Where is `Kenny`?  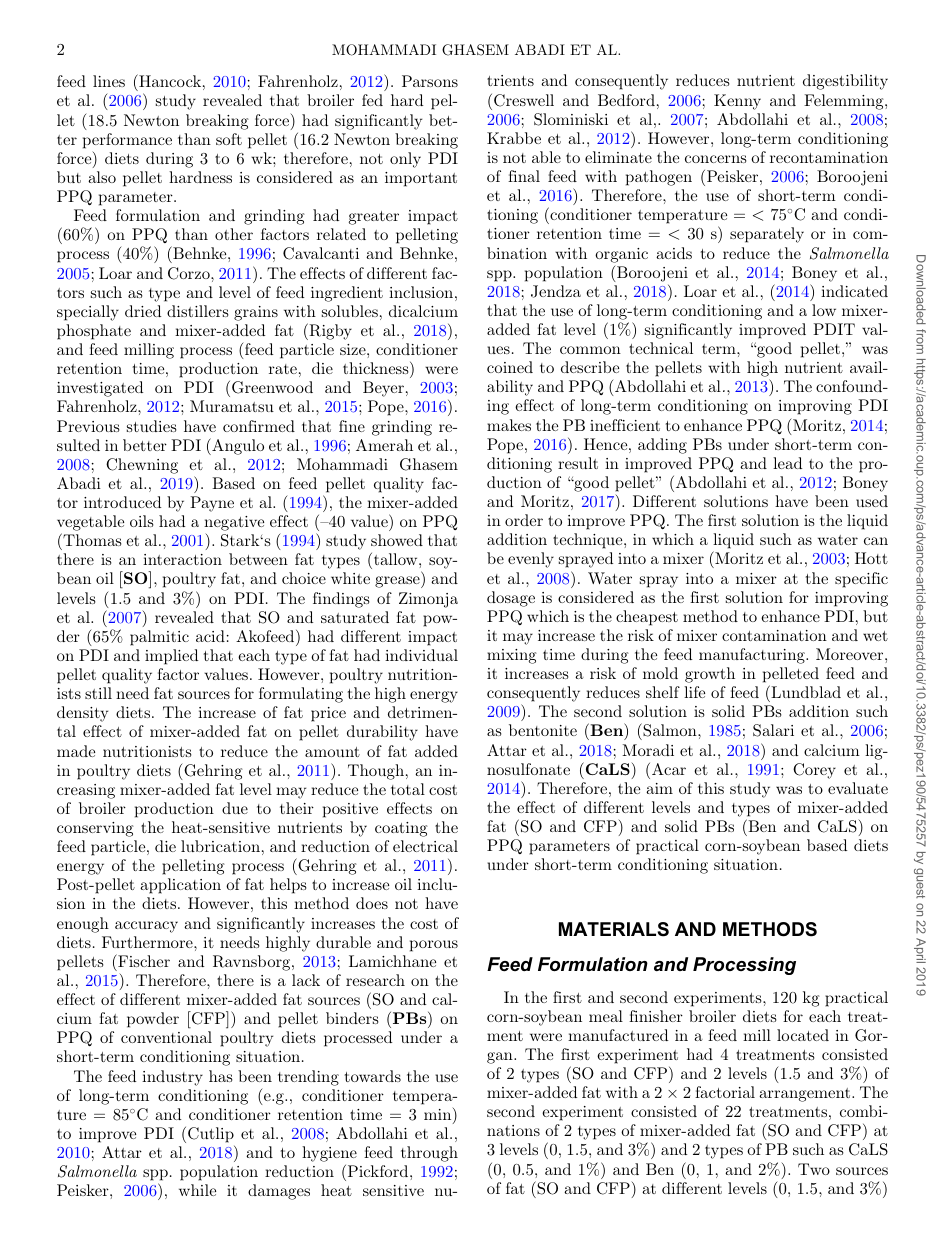
Kenny is located at coordinates (737, 102).
